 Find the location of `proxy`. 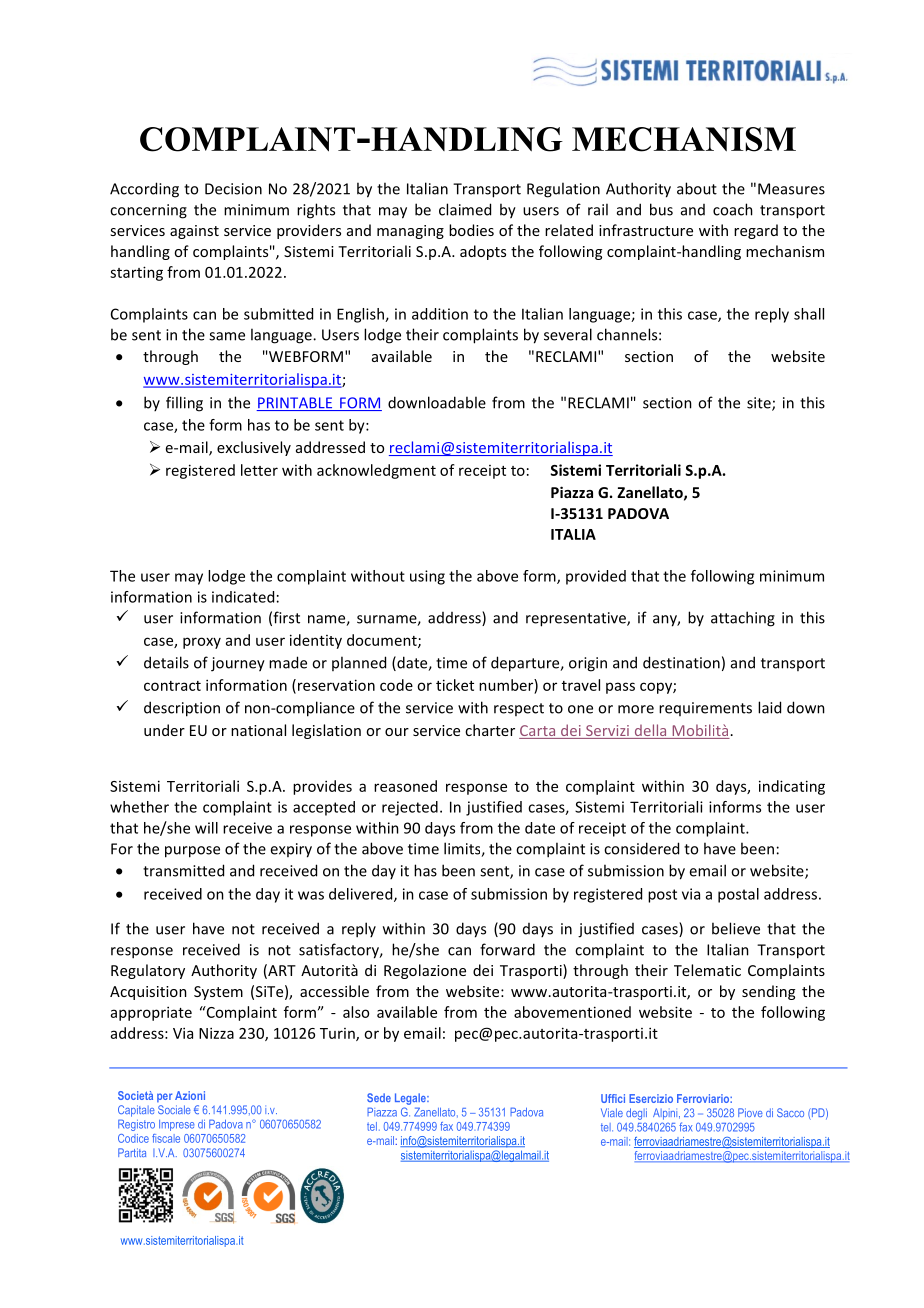

proxy is located at coordinates (202, 643).
